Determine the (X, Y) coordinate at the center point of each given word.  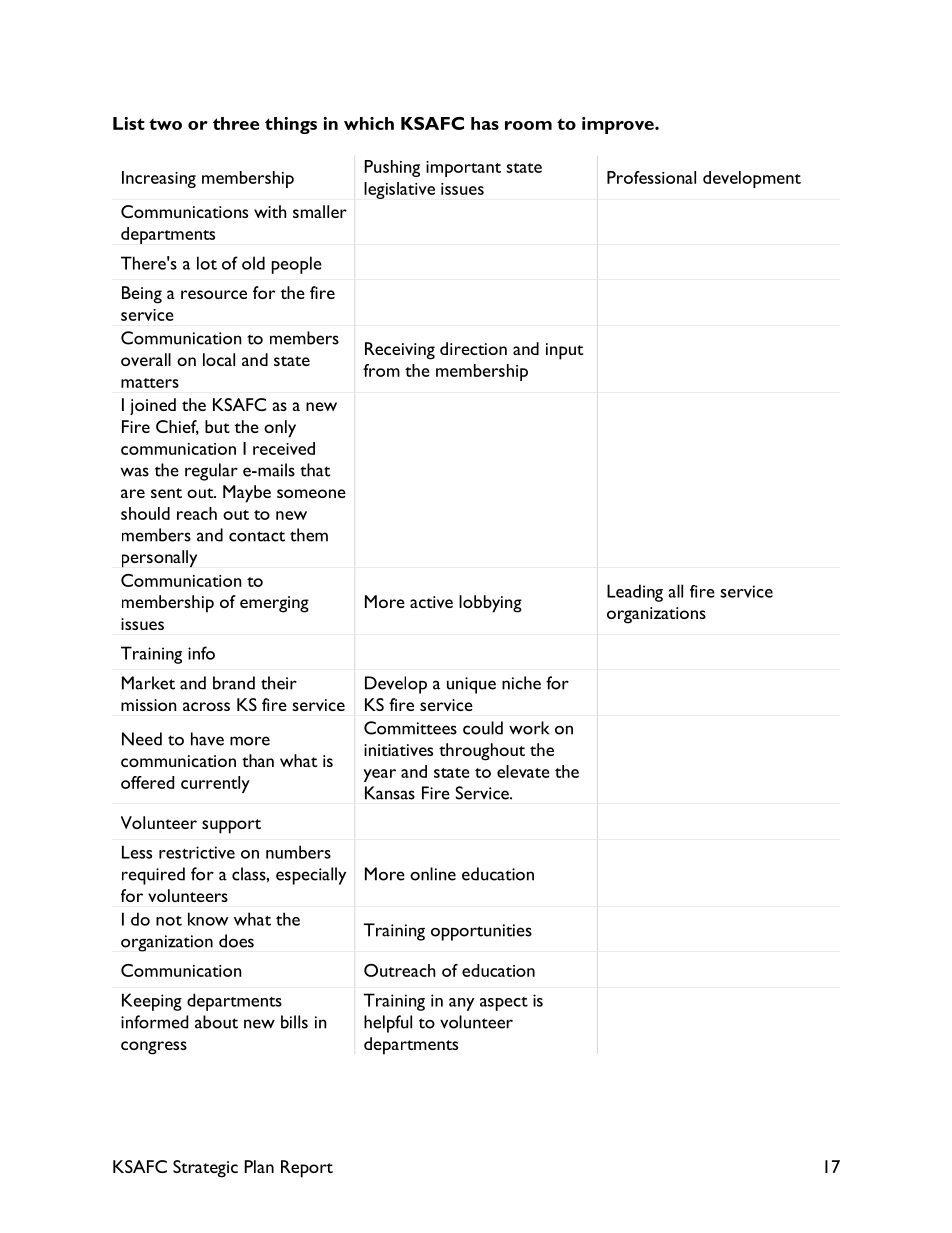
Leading (635, 593)
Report (307, 1169)
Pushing (392, 168)
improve (619, 125)
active (431, 602)
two (165, 124)
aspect (504, 1004)
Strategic (205, 1169)
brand (234, 683)
